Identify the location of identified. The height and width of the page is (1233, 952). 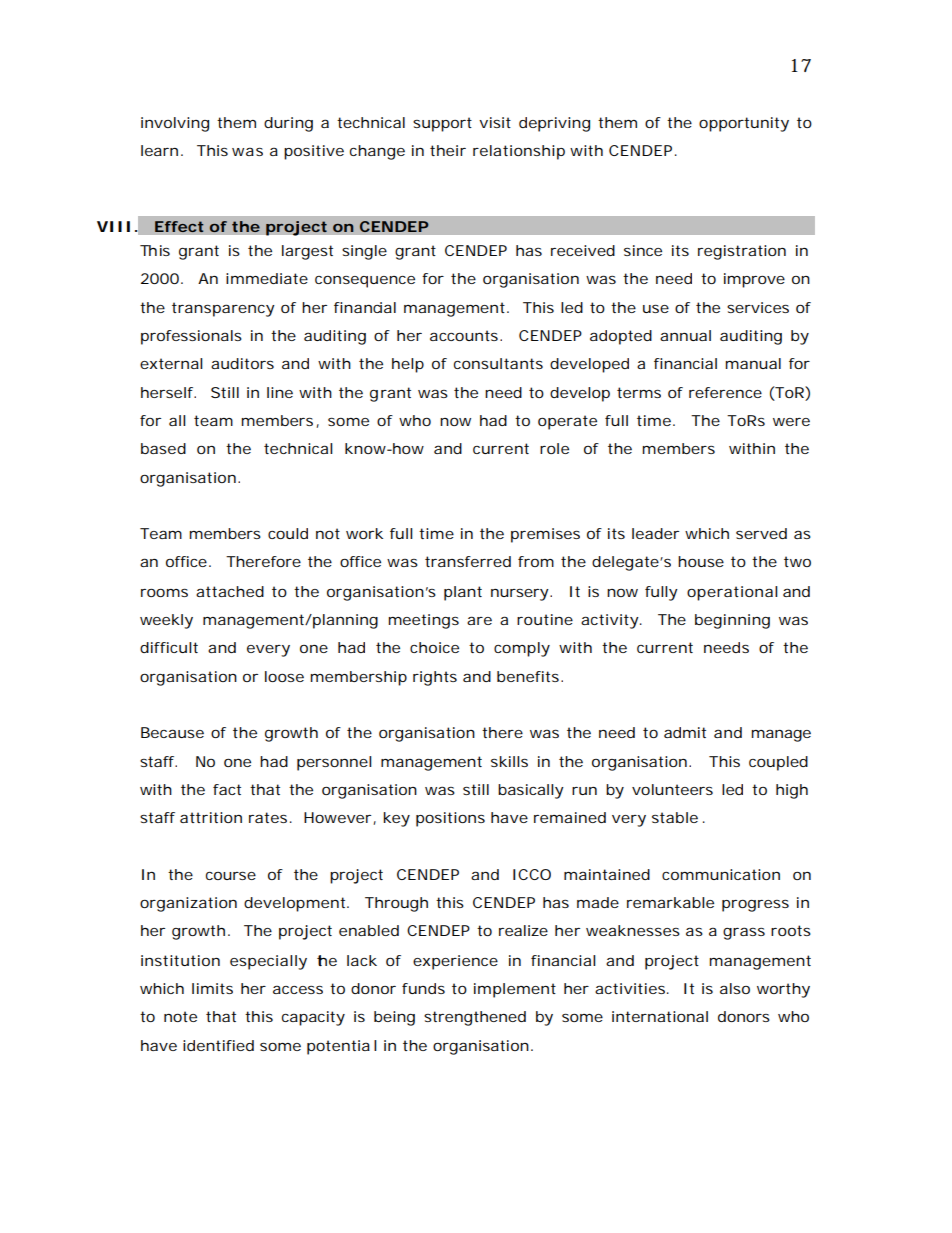
(218, 1045).
